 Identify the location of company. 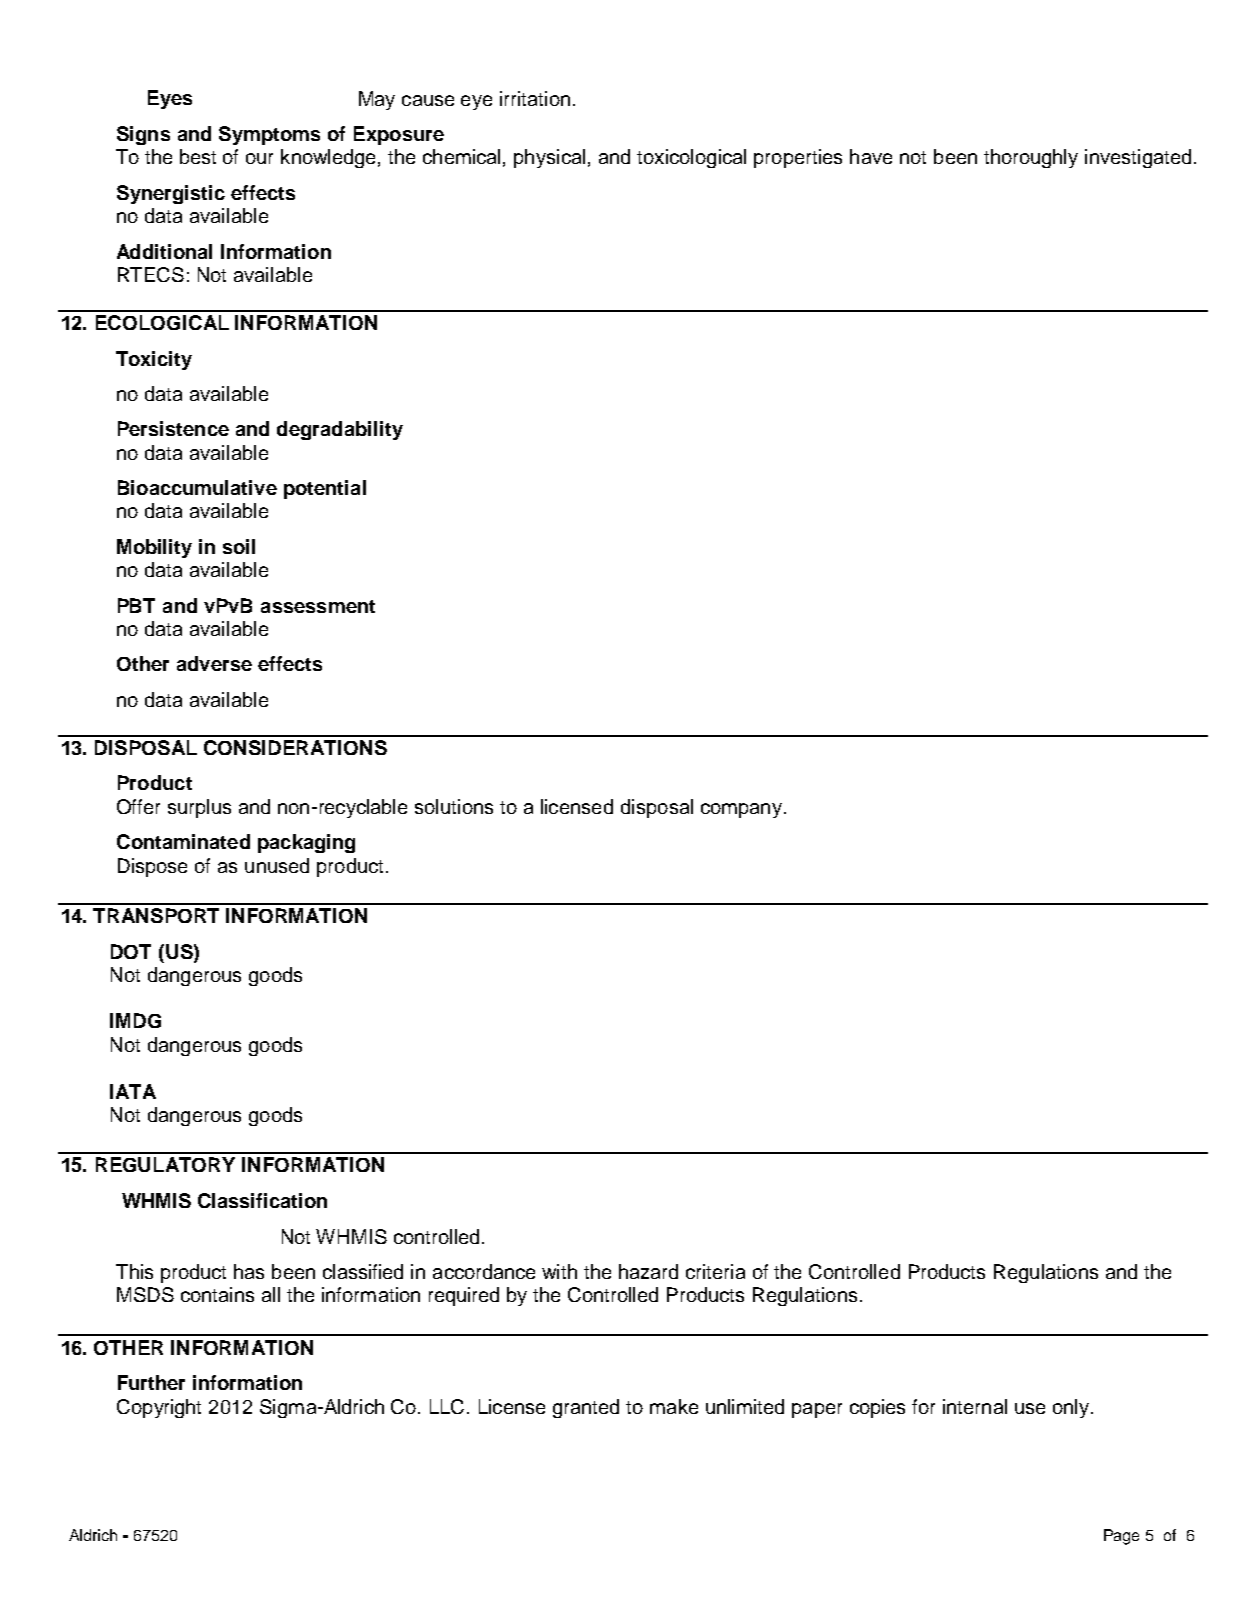
(743, 810).
